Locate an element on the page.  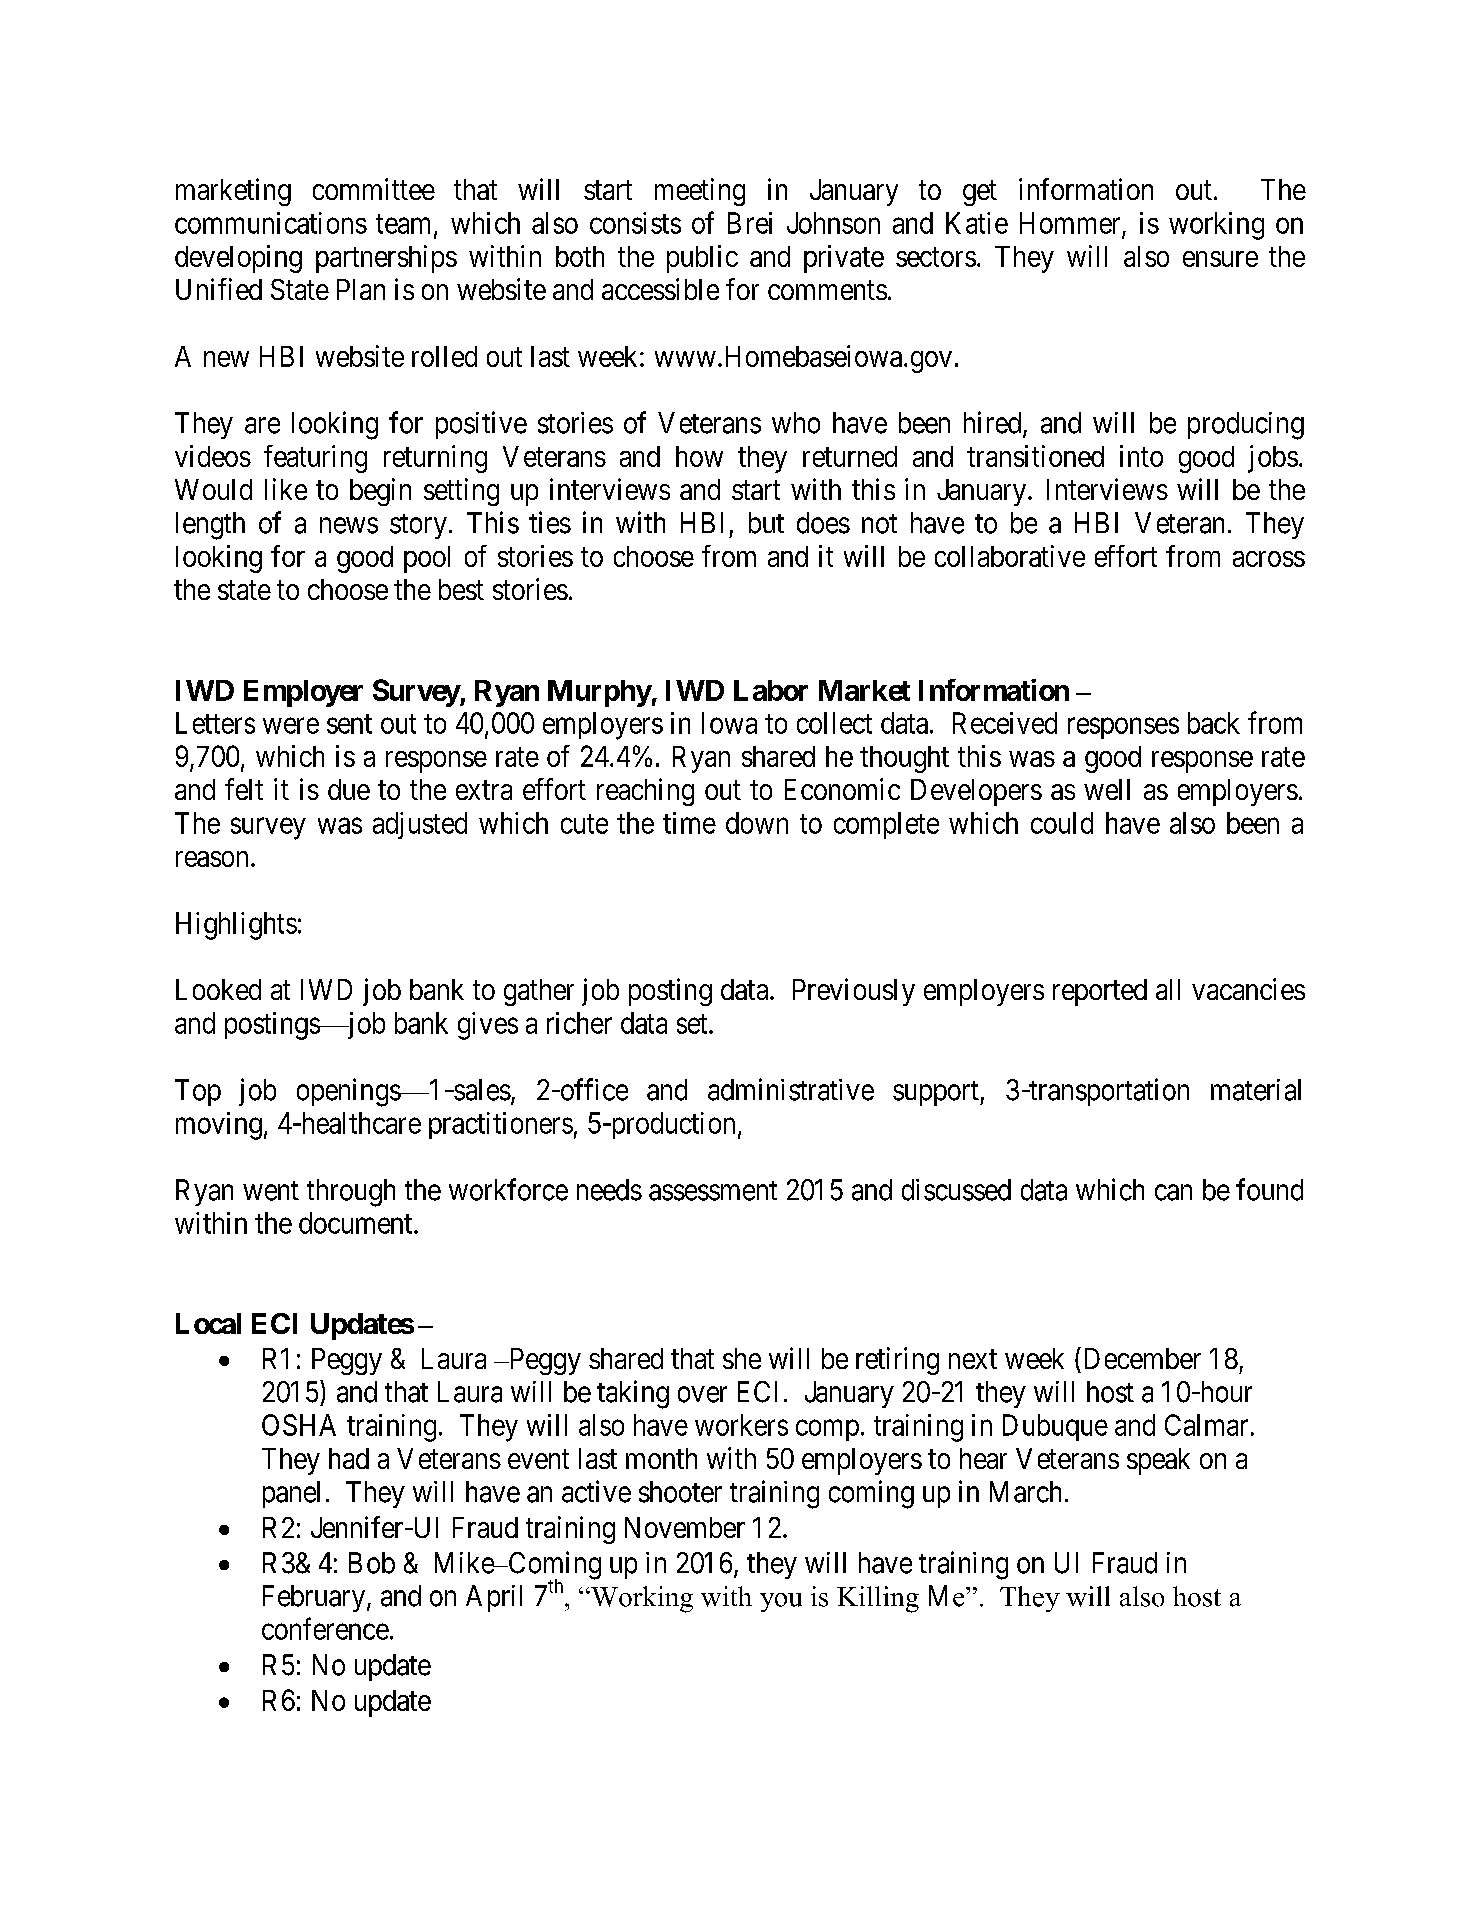
all is located at coordinates (1168, 989).
